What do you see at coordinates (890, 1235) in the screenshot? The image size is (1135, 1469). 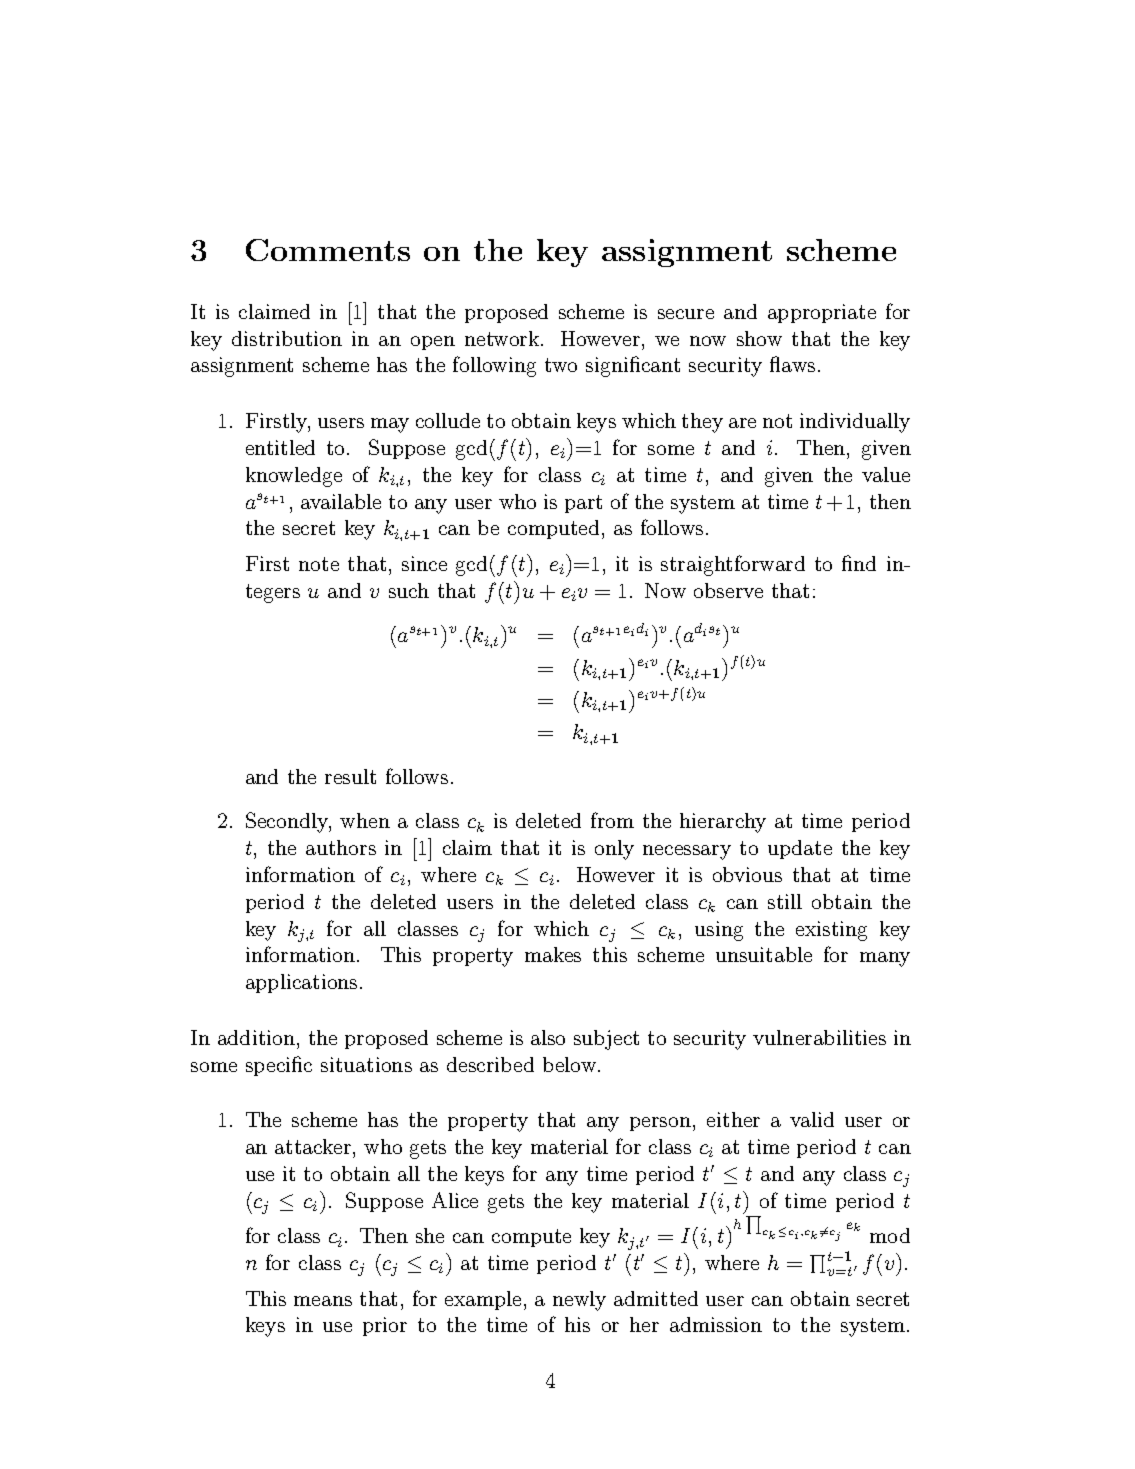 I see `mod` at bounding box center [890, 1235].
